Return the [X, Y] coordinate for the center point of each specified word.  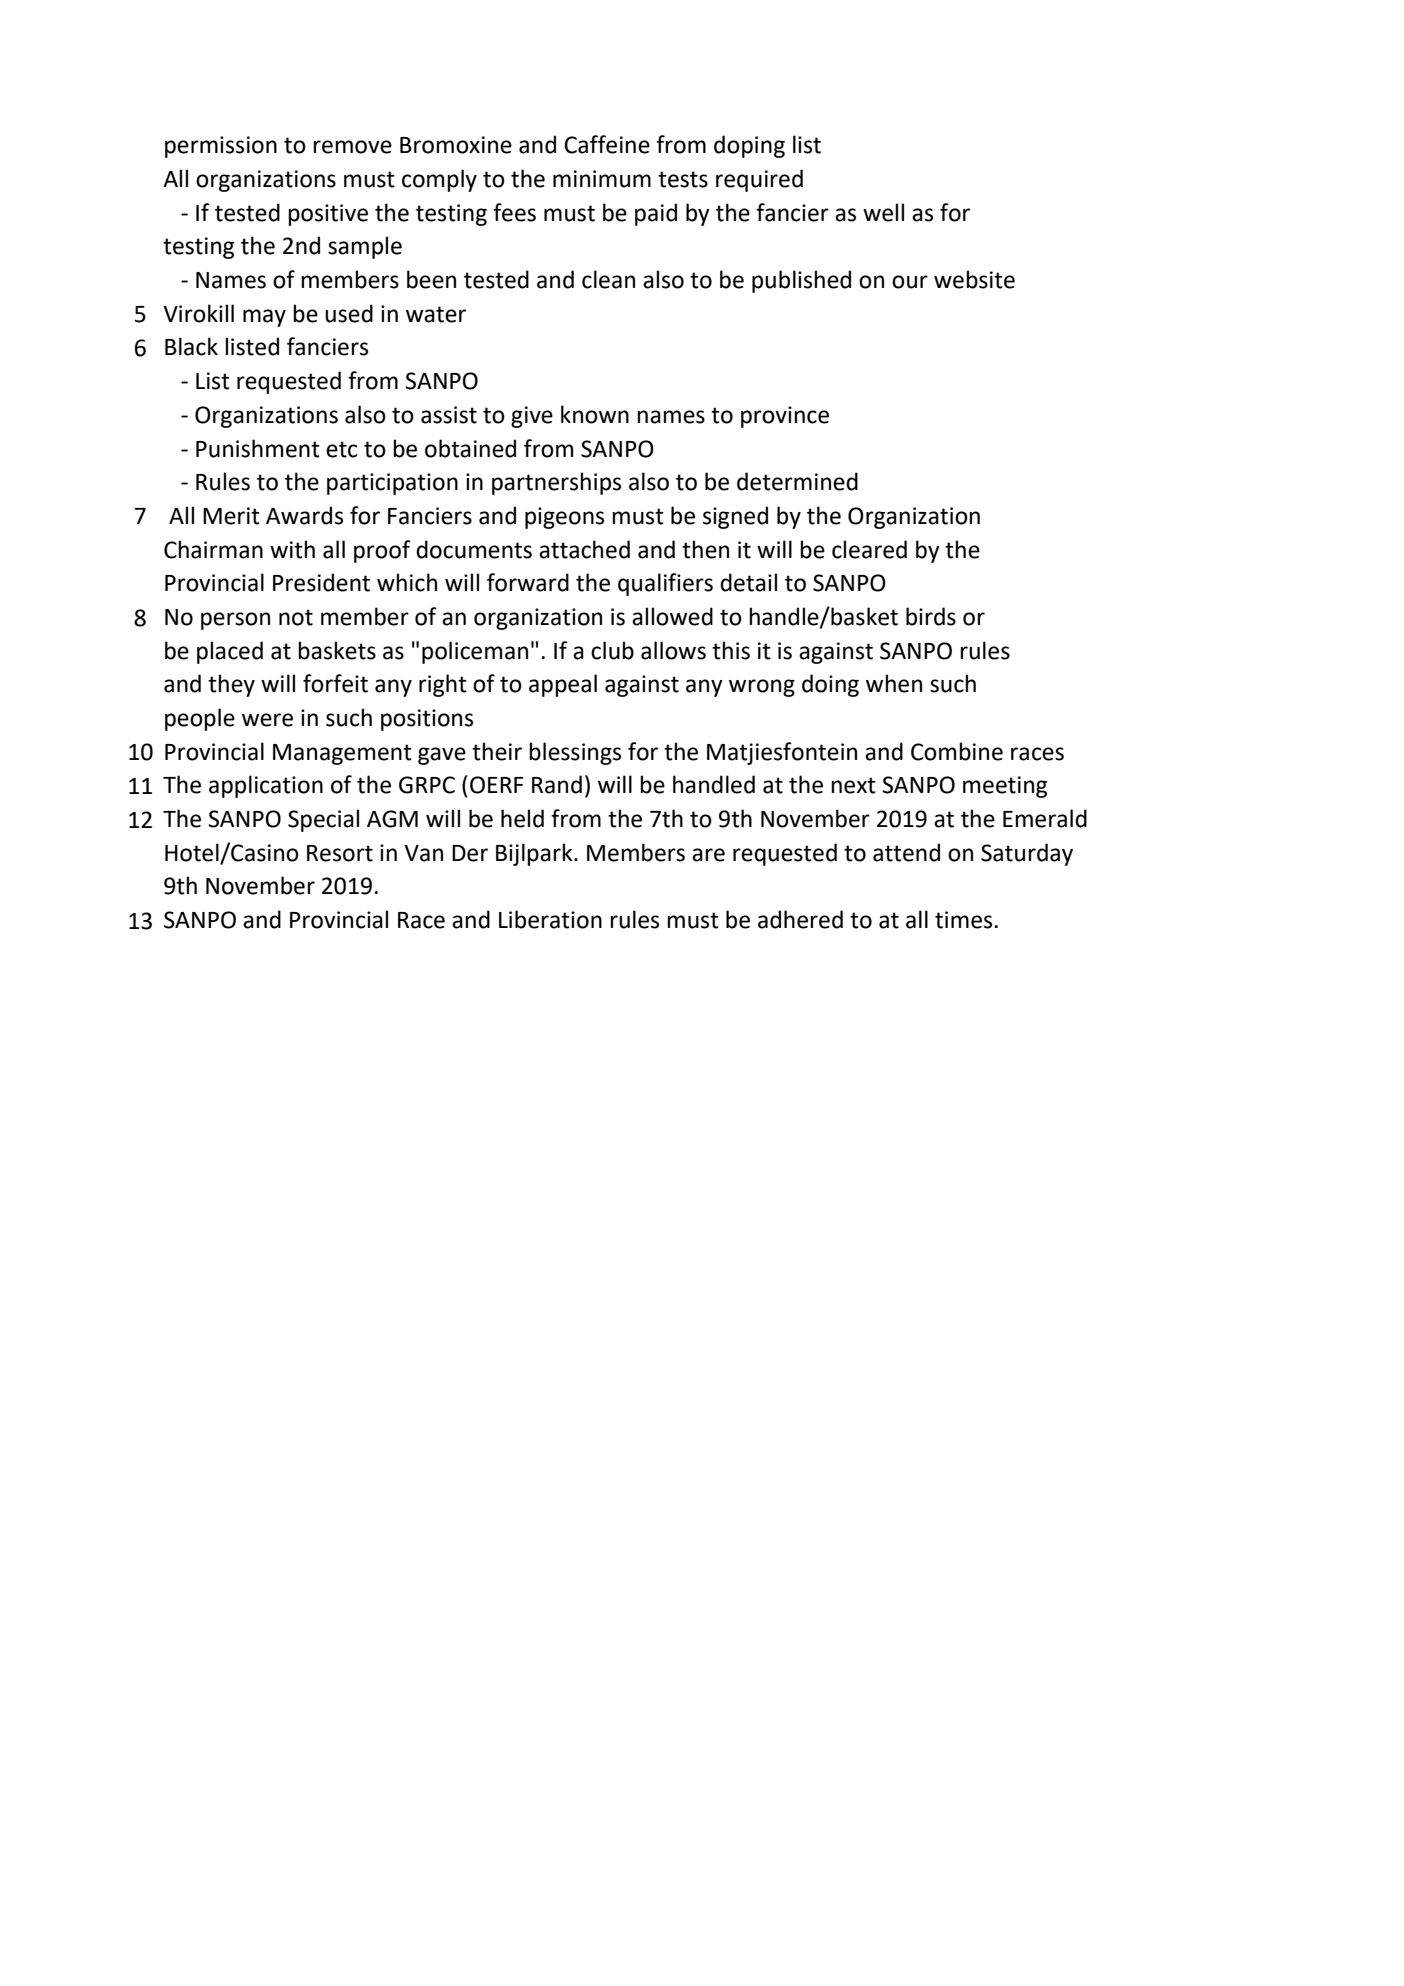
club [612, 650]
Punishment [258, 448]
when [894, 683]
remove [352, 147]
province [785, 417]
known [595, 414]
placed [230, 652]
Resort [340, 853]
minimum [602, 179]
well [883, 212]
